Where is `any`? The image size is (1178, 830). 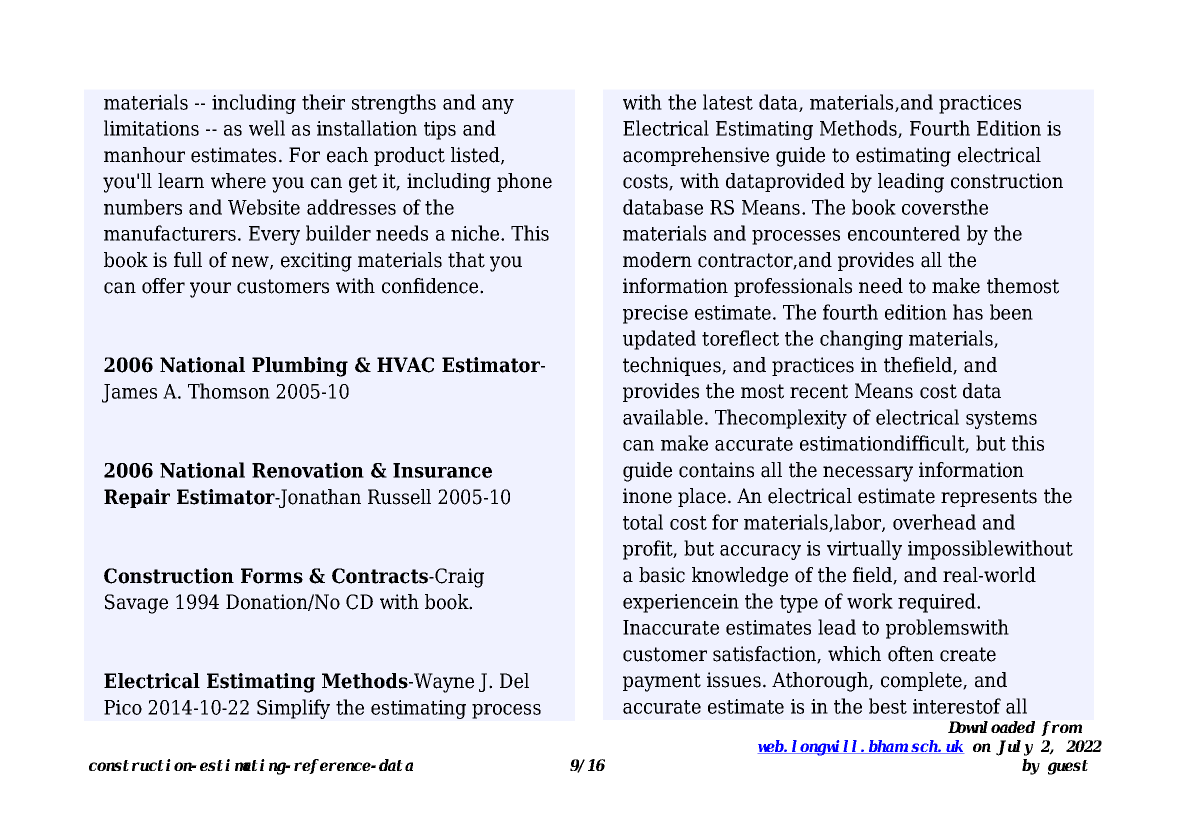
any is located at coordinates (498, 106).
